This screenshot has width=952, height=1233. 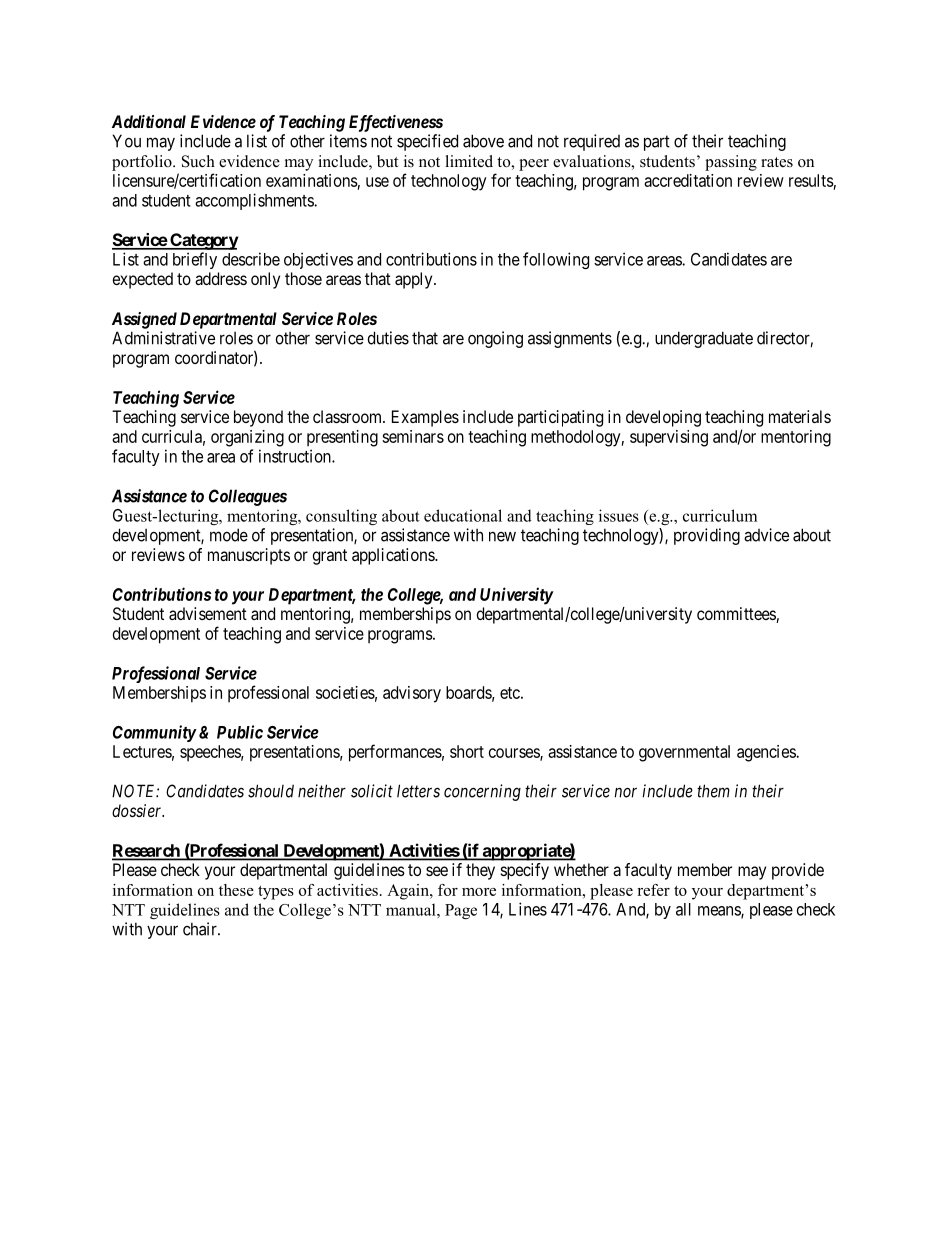 I want to click on curriculum, so click(x=720, y=515).
